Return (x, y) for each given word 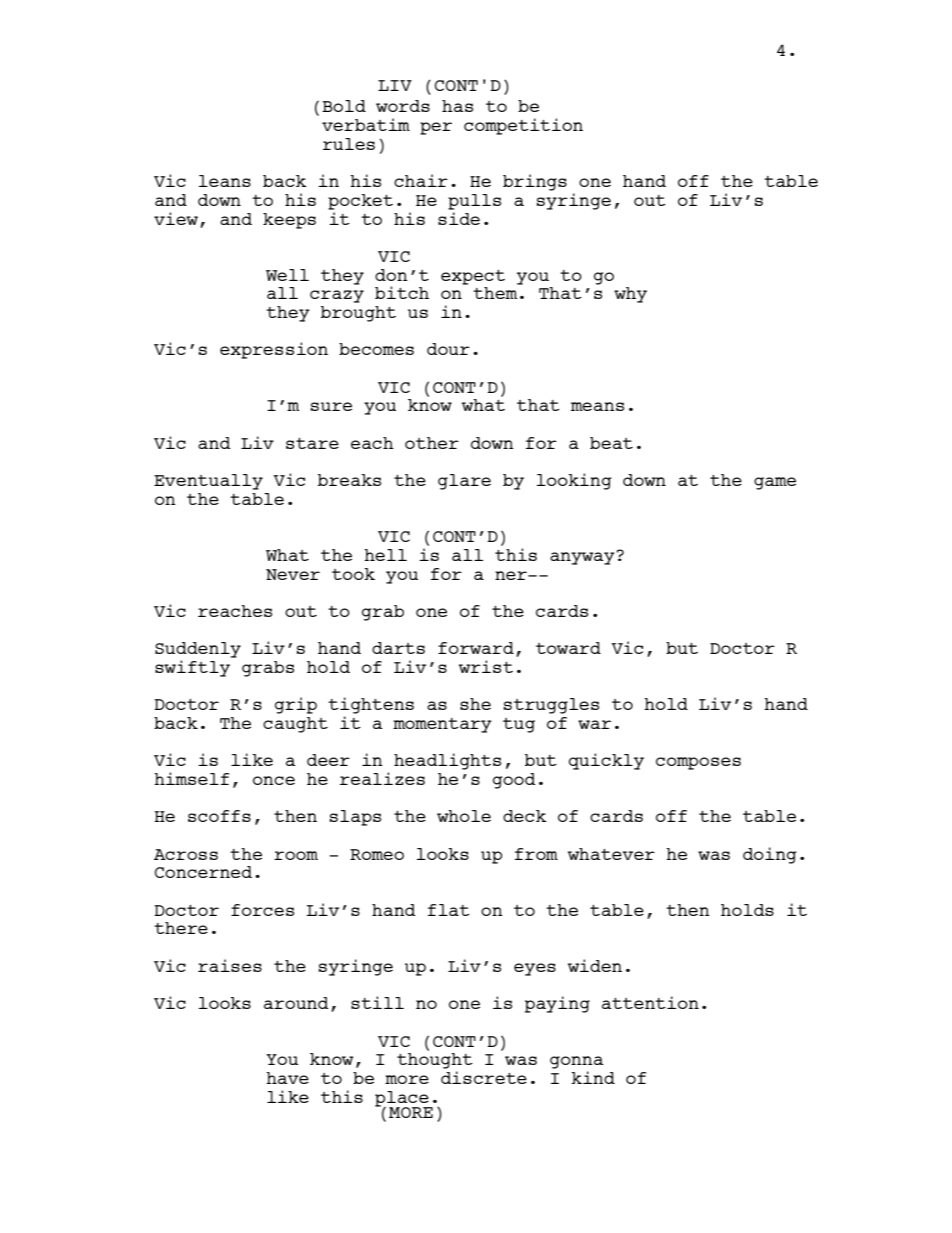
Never (293, 574)
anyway (582, 558)
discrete (484, 1077)
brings (535, 182)
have (287, 1078)
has (457, 106)
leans (225, 181)
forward (476, 648)
